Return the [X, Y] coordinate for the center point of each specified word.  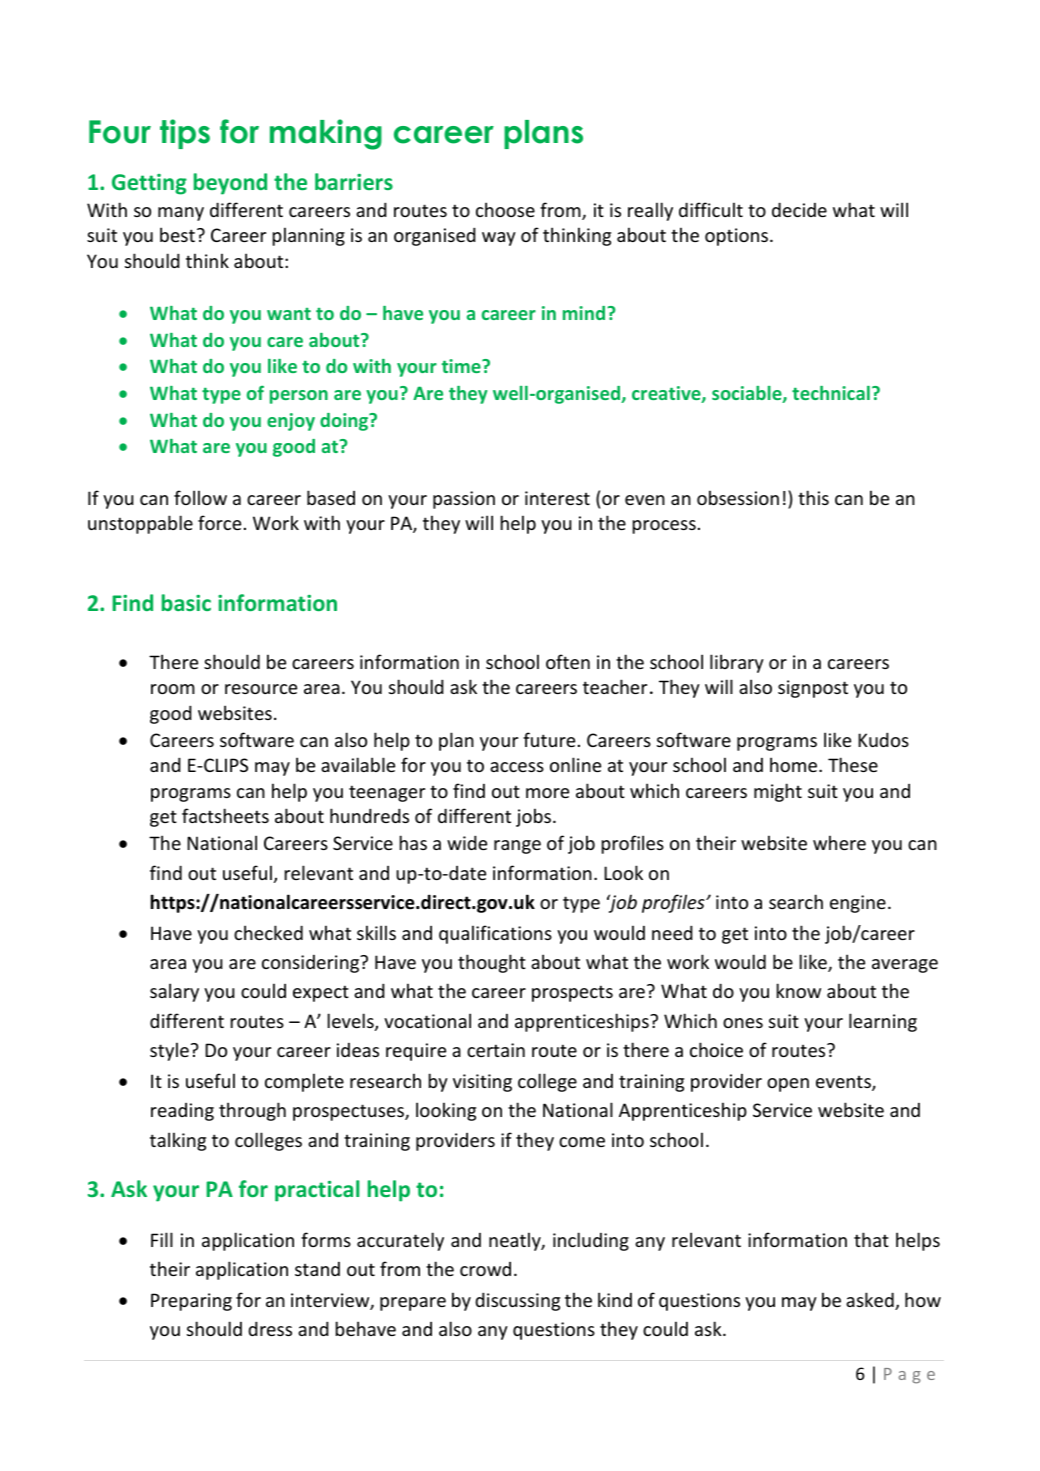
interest [557, 498]
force [219, 522]
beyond [230, 184]
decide [799, 209]
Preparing [191, 1302]
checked [268, 932]
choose [505, 209]
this [813, 497]
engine [858, 904]
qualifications [495, 934]
